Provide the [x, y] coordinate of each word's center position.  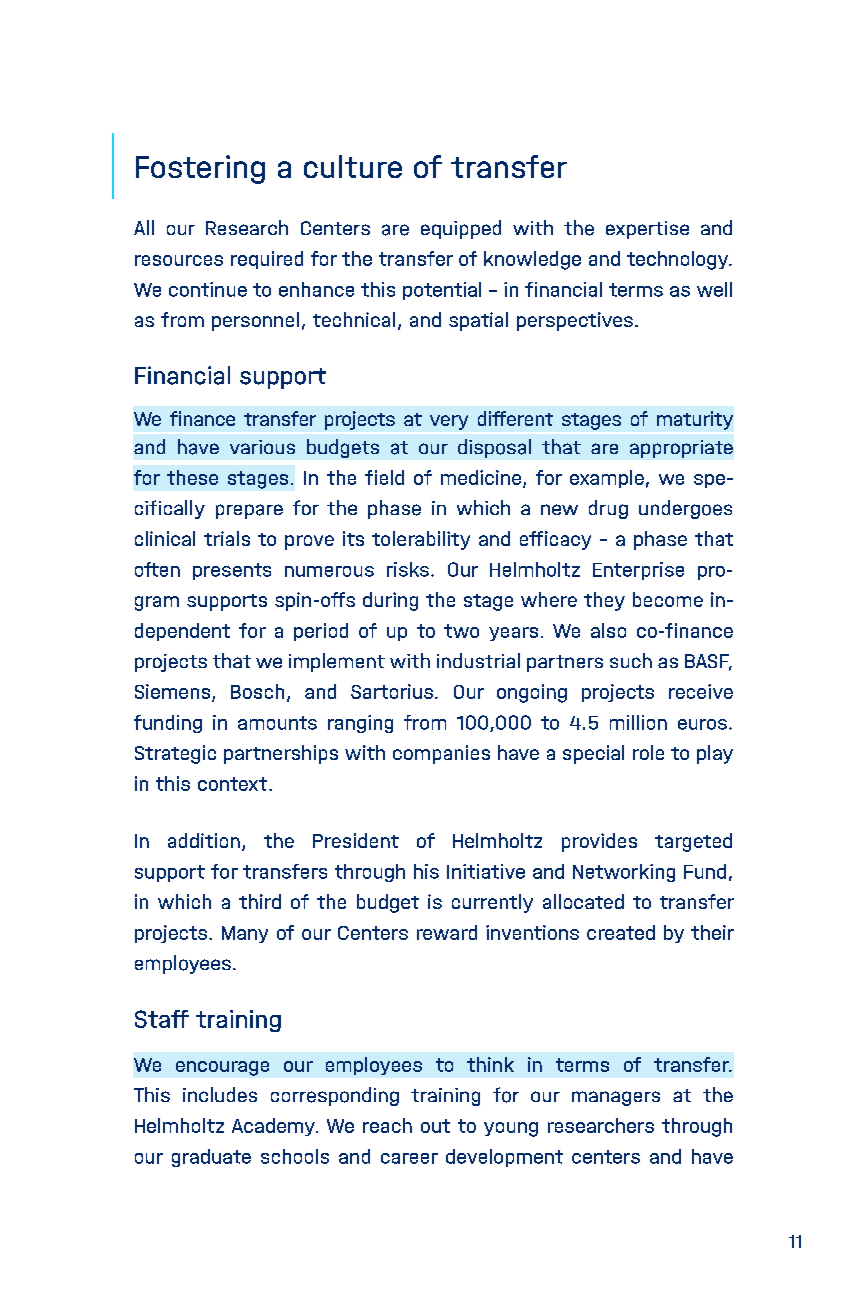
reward [447, 932]
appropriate [681, 449]
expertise [647, 230]
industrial [478, 660]
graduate [211, 1158]
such [631, 660]
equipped [461, 229]
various [262, 447]
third [260, 901]
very [449, 422]
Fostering [200, 169]
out [435, 1126]
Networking [624, 873]
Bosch [257, 691]
